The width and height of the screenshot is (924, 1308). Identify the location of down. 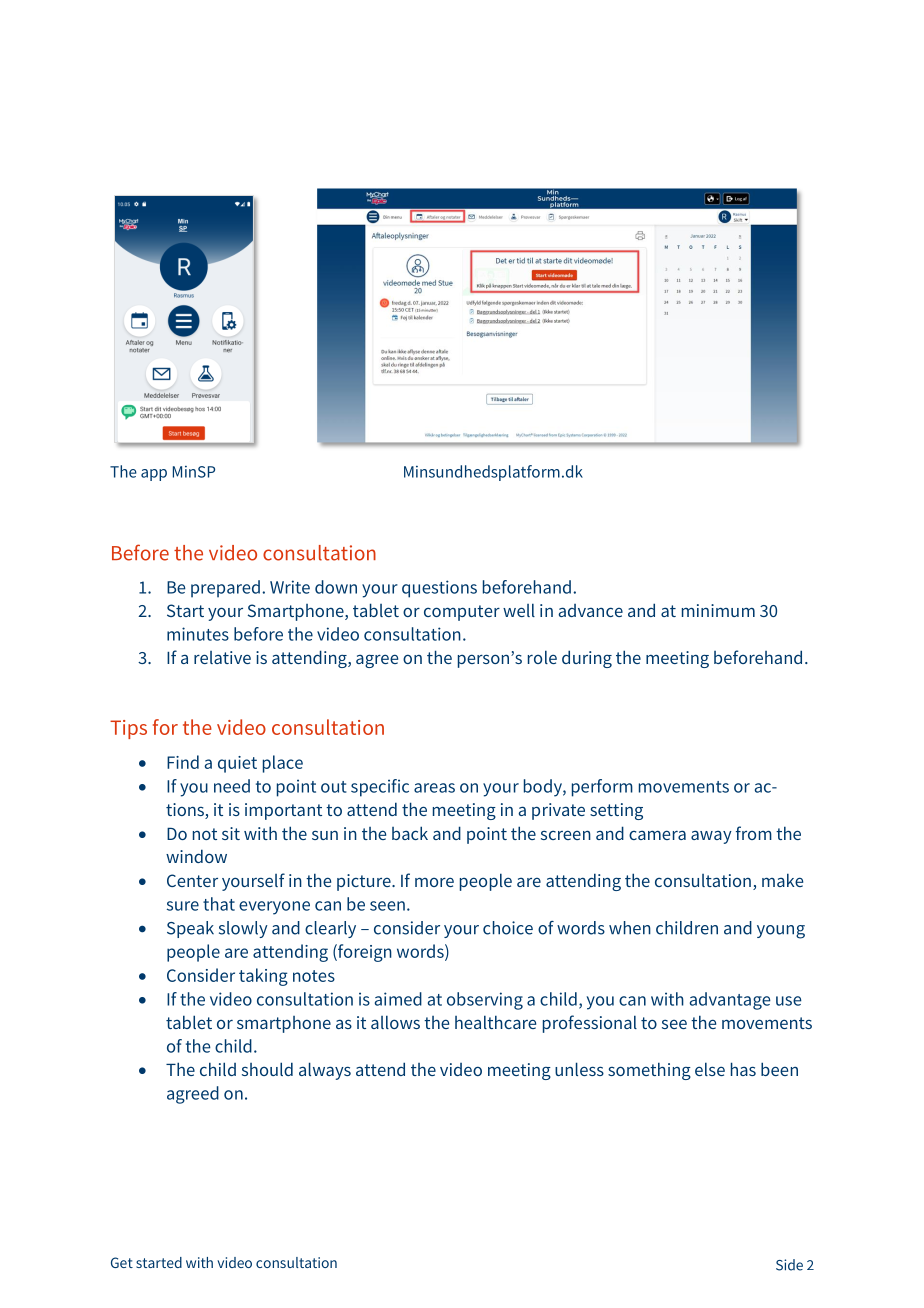
(336, 587).
